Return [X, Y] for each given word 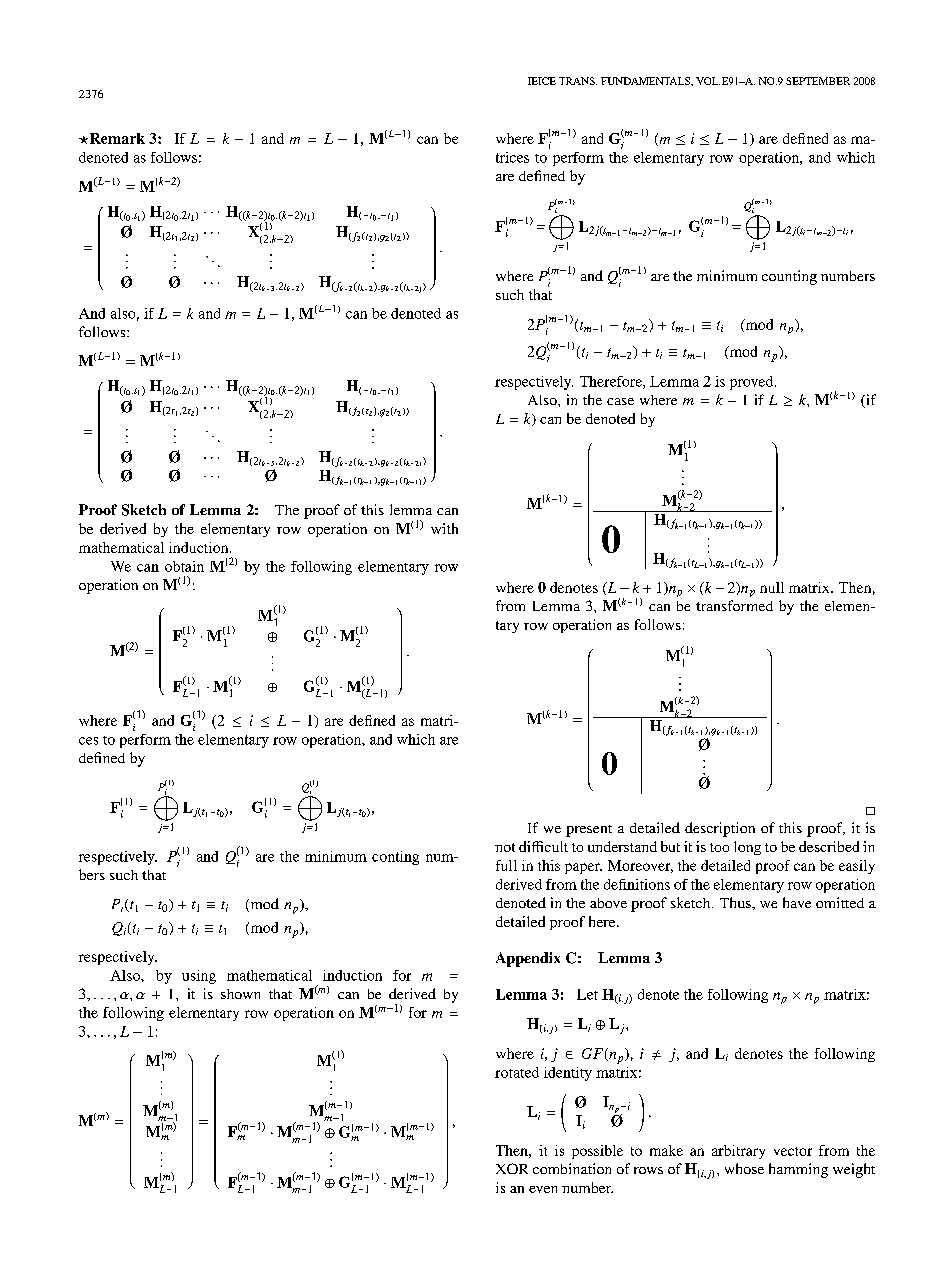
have [797, 902]
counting [789, 277]
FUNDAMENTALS [646, 81]
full [506, 865]
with [444, 528]
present [589, 831]
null [772, 587]
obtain [184, 566]
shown [240, 994]
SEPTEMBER [818, 81]
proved [753, 383]
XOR [512, 1168]
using [199, 977]
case [620, 401]
